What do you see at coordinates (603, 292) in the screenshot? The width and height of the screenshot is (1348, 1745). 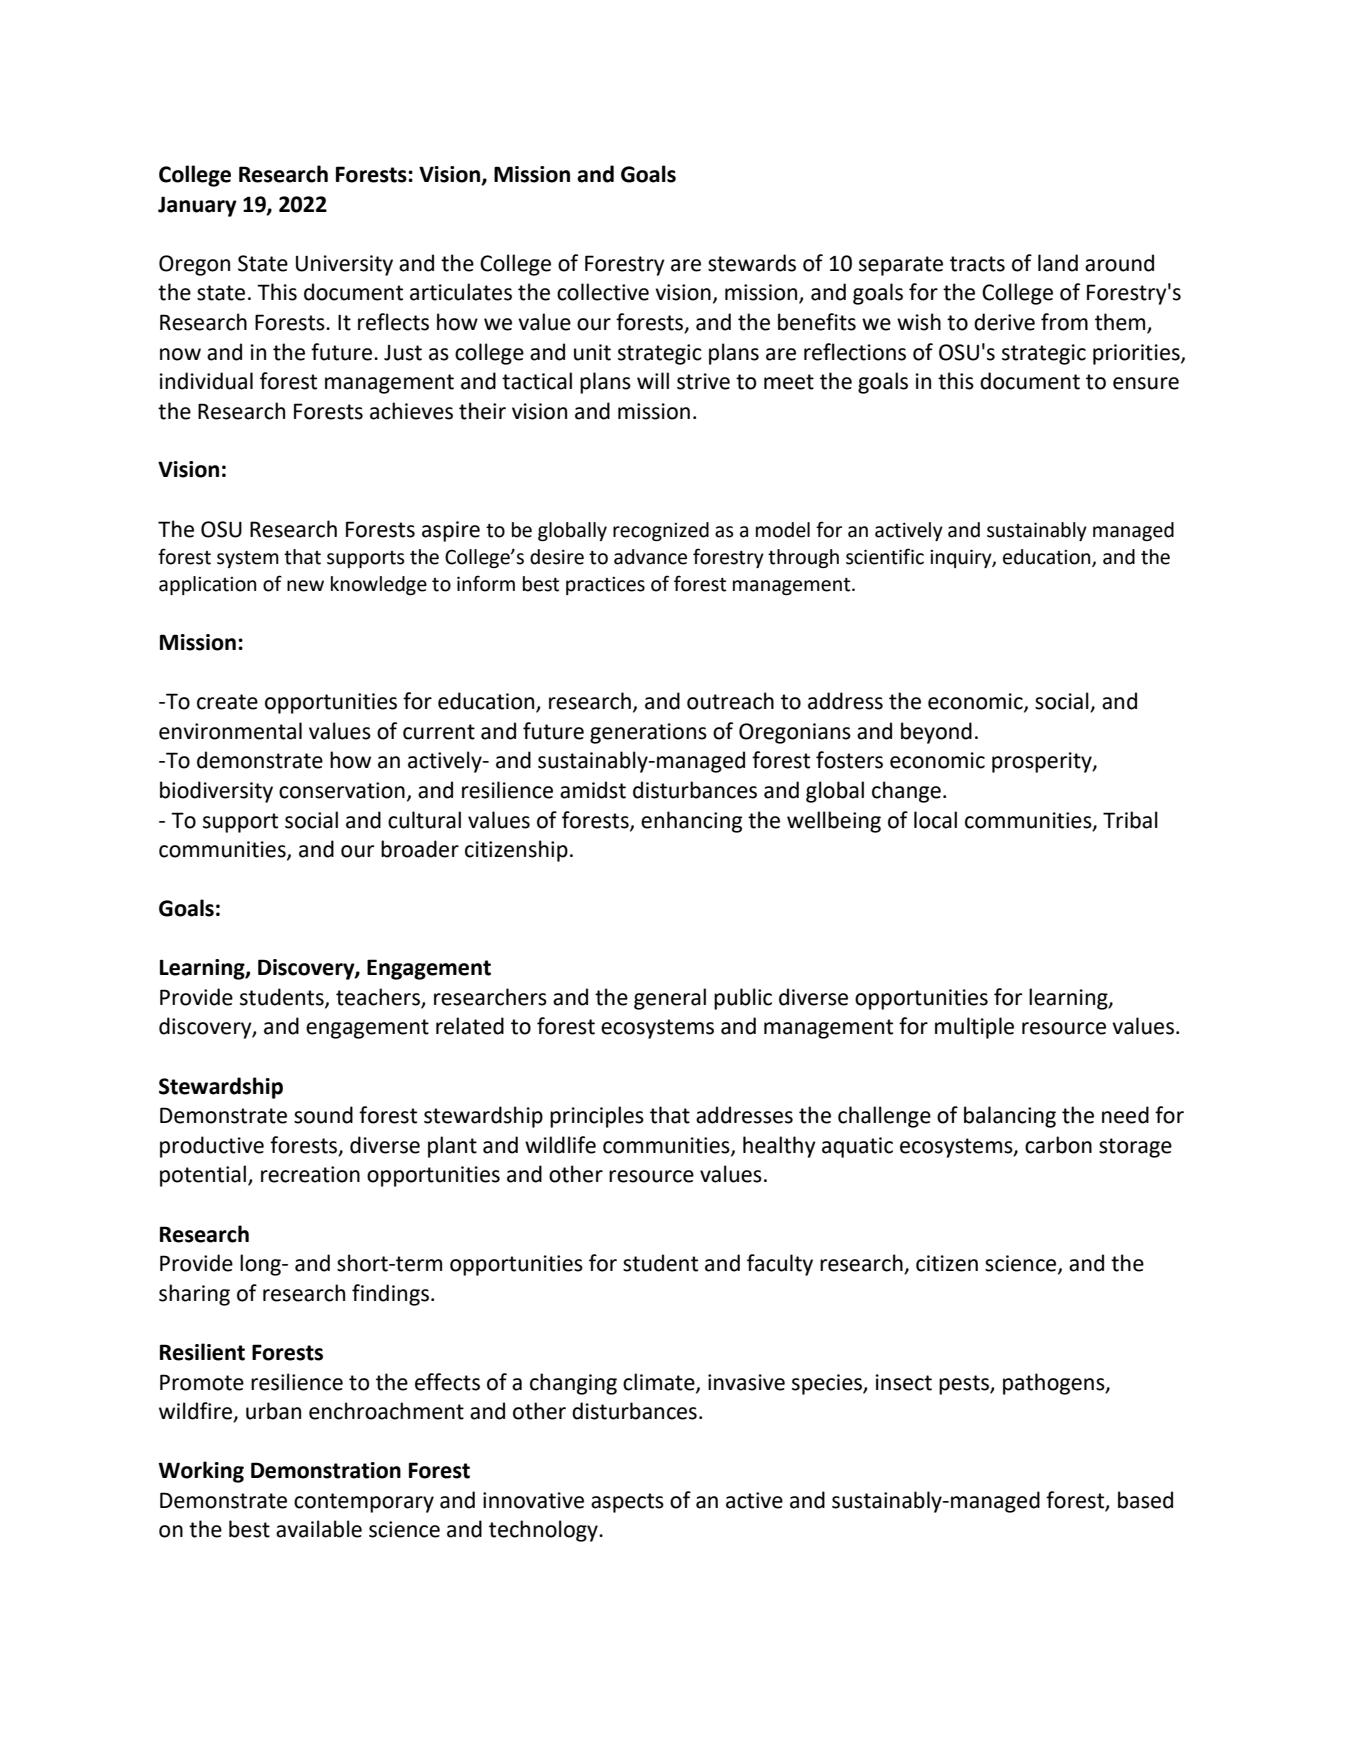 I see `collective` at bounding box center [603, 292].
